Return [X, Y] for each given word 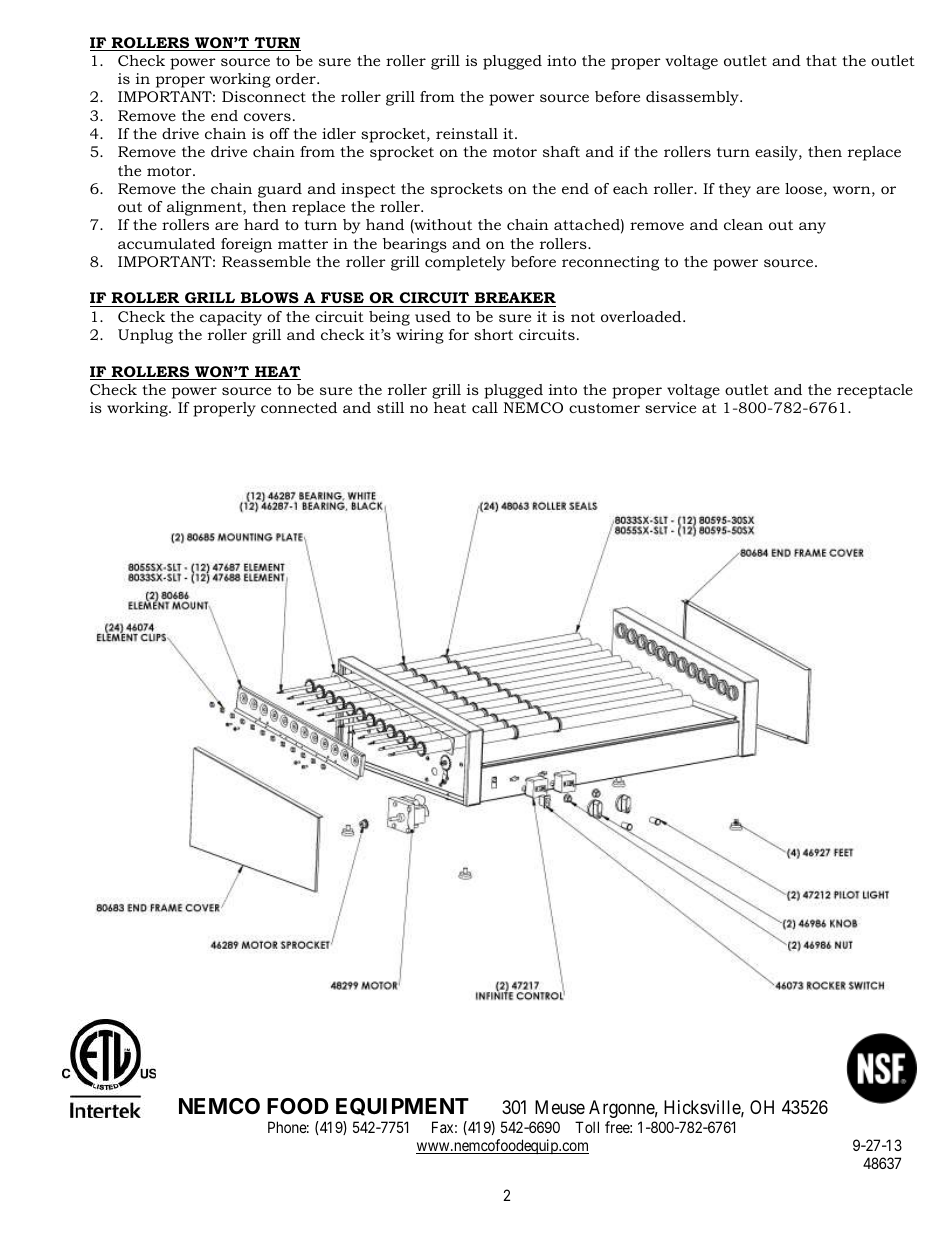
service [670, 407]
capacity [231, 318]
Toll [587, 1127]
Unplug [145, 336]
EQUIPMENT [402, 1107]
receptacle [875, 391]
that [821, 60]
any [812, 228]
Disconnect [264, 96]
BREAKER [515, 297]
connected [299, 407]
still [390, 407]
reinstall [467, 133]
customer [604, 408]
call [485, 407]
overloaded [642, 316]
